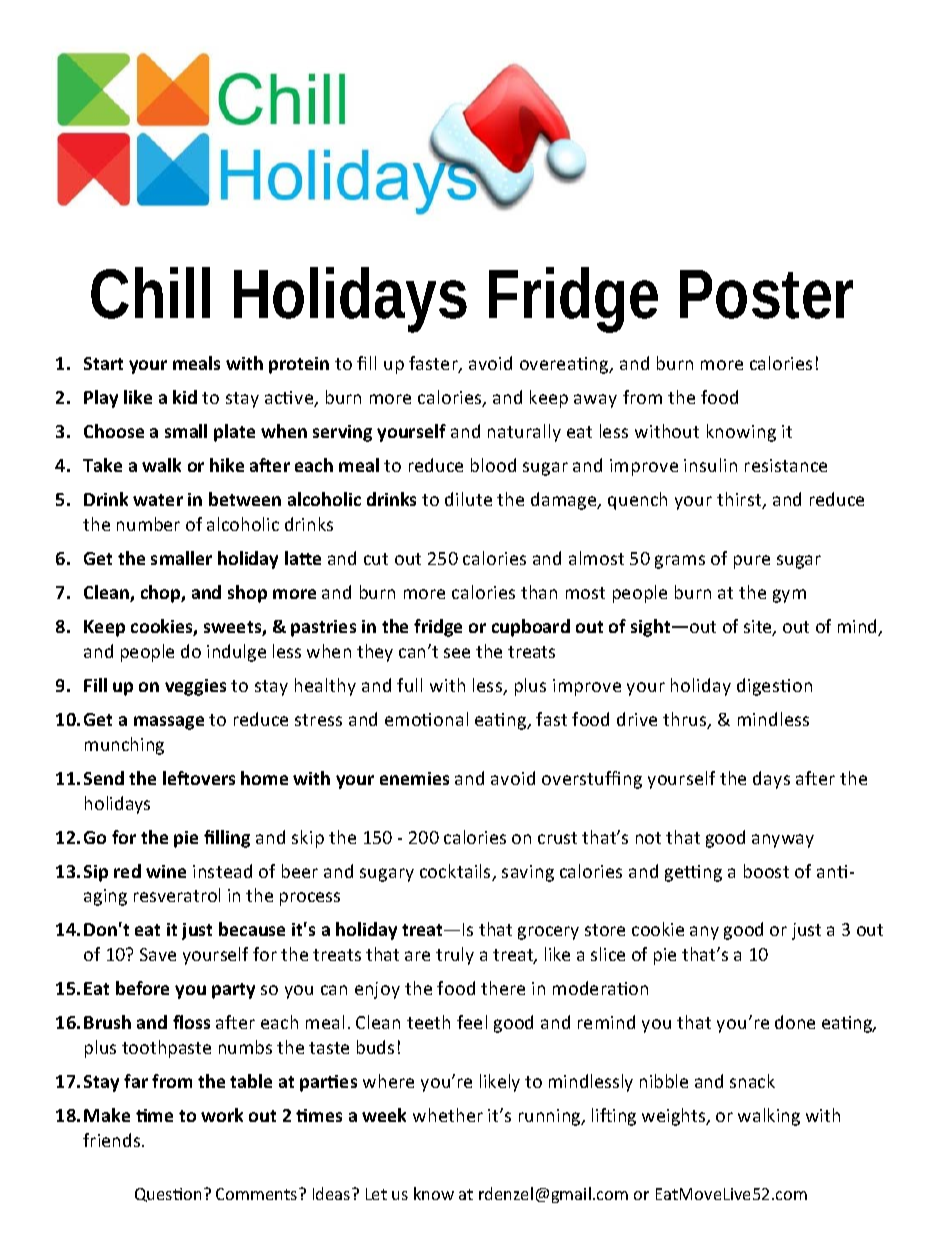 The width and height of the document is (952, 1233). Describe the element at coordinates (148, 524) in the document. I see `number` at that location.
